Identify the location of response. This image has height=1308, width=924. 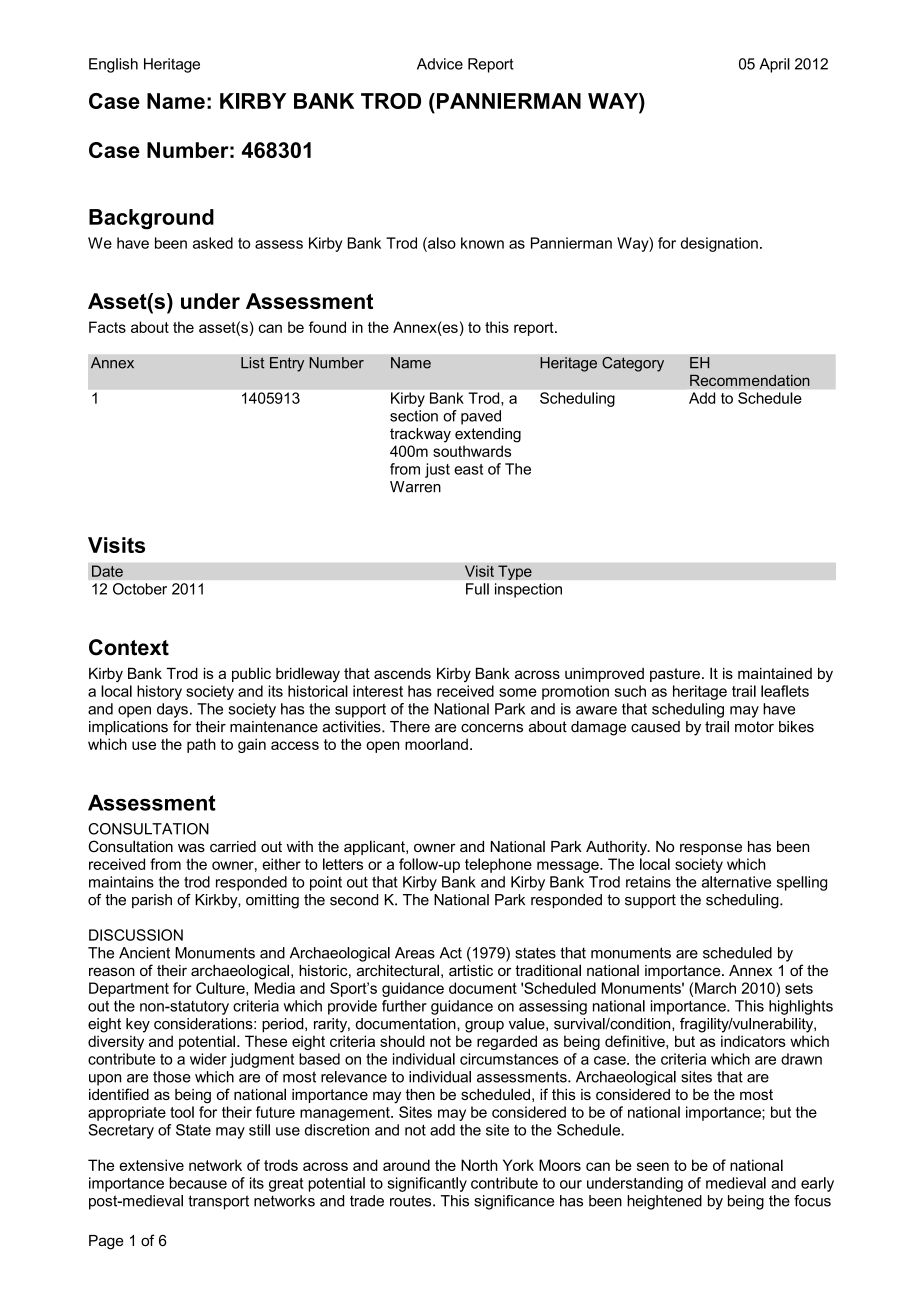
(711, 849).
